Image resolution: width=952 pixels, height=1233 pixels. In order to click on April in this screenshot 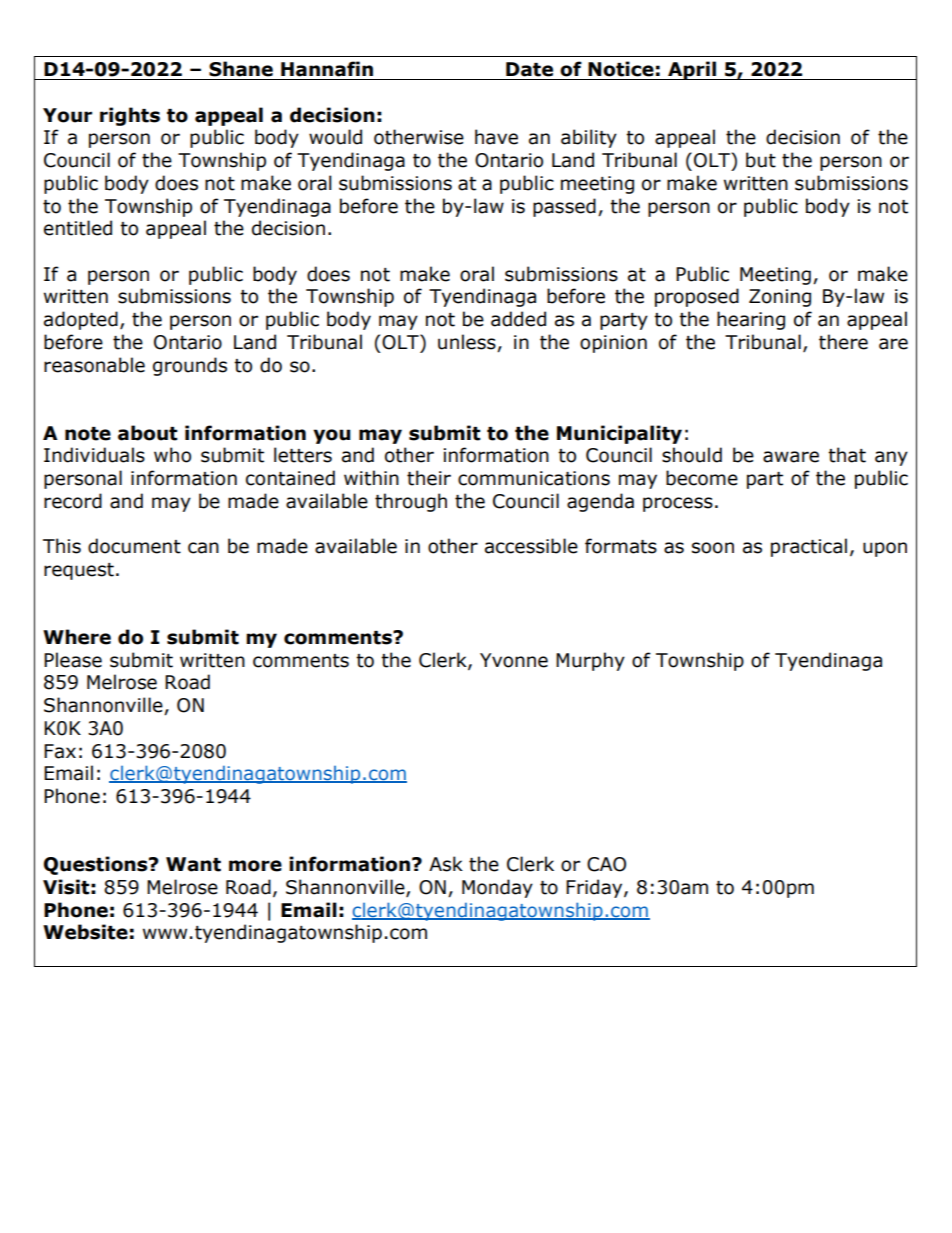, I will do `click(692, 70)`.
